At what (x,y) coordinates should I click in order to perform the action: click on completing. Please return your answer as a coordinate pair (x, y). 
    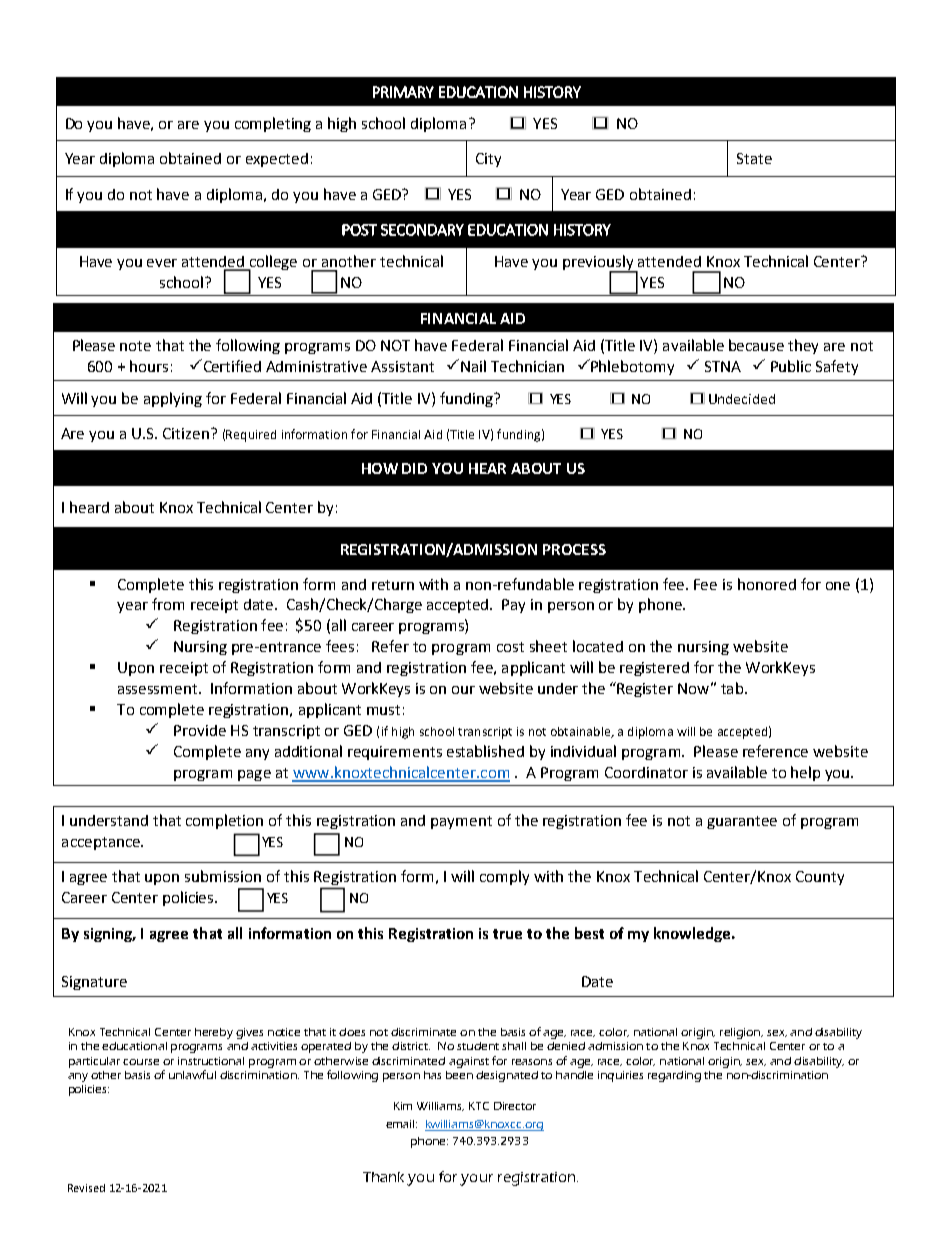
    Looking at the image, I should click on (273, 124).
